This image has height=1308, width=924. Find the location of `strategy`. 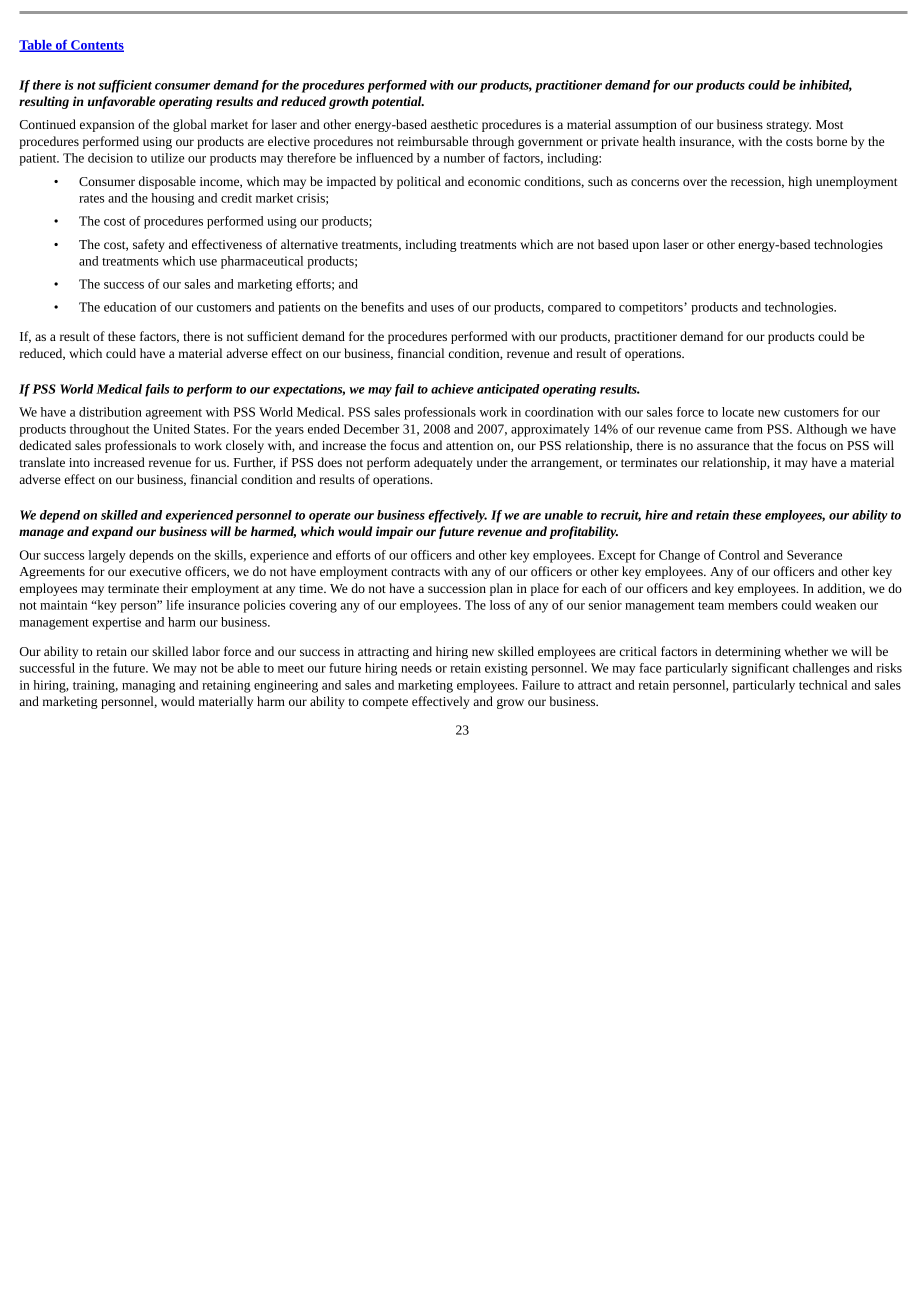

strategy is located at coordinates (789, 126).
